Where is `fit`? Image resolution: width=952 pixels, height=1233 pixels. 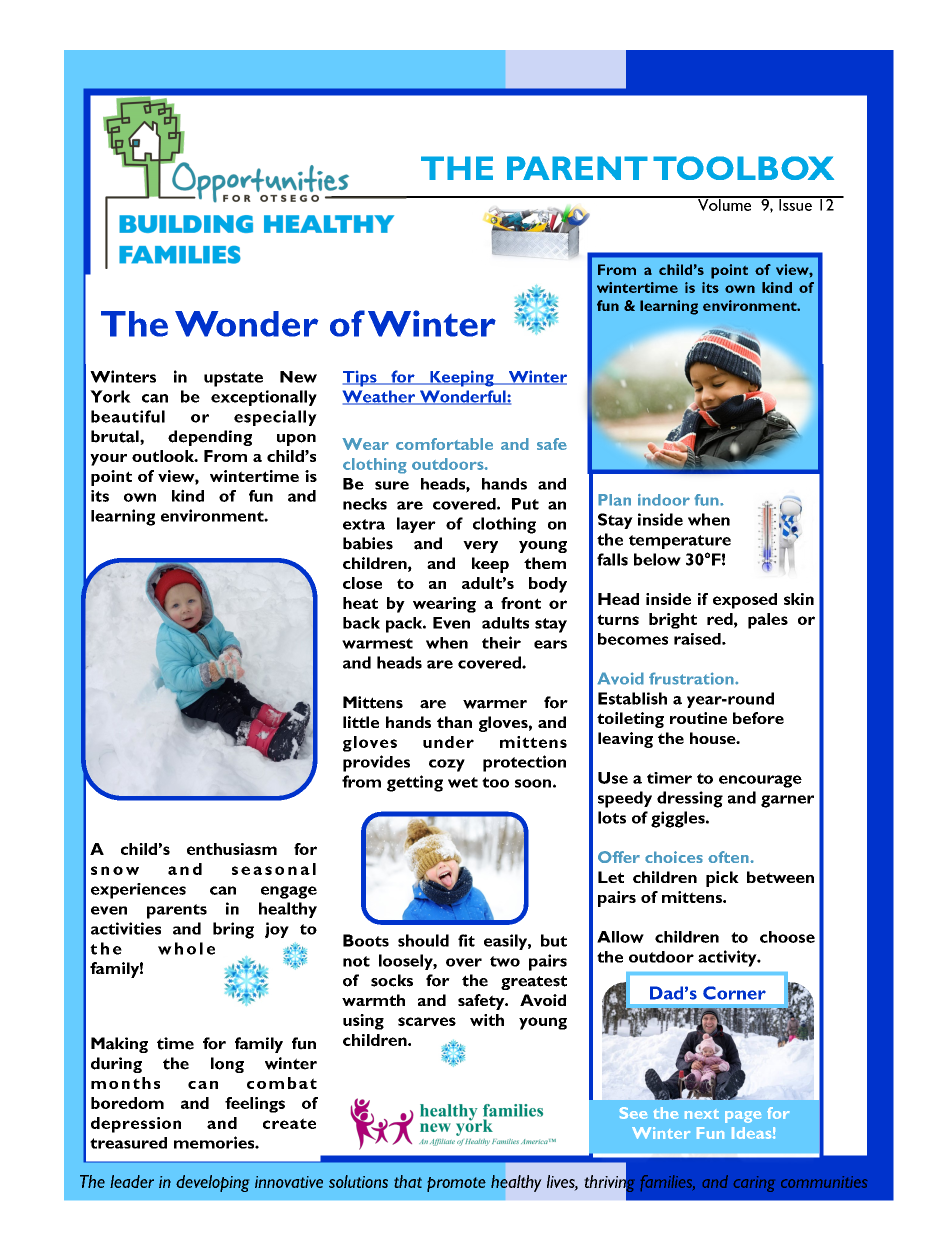
fit is located at coordinates (466, 940).
